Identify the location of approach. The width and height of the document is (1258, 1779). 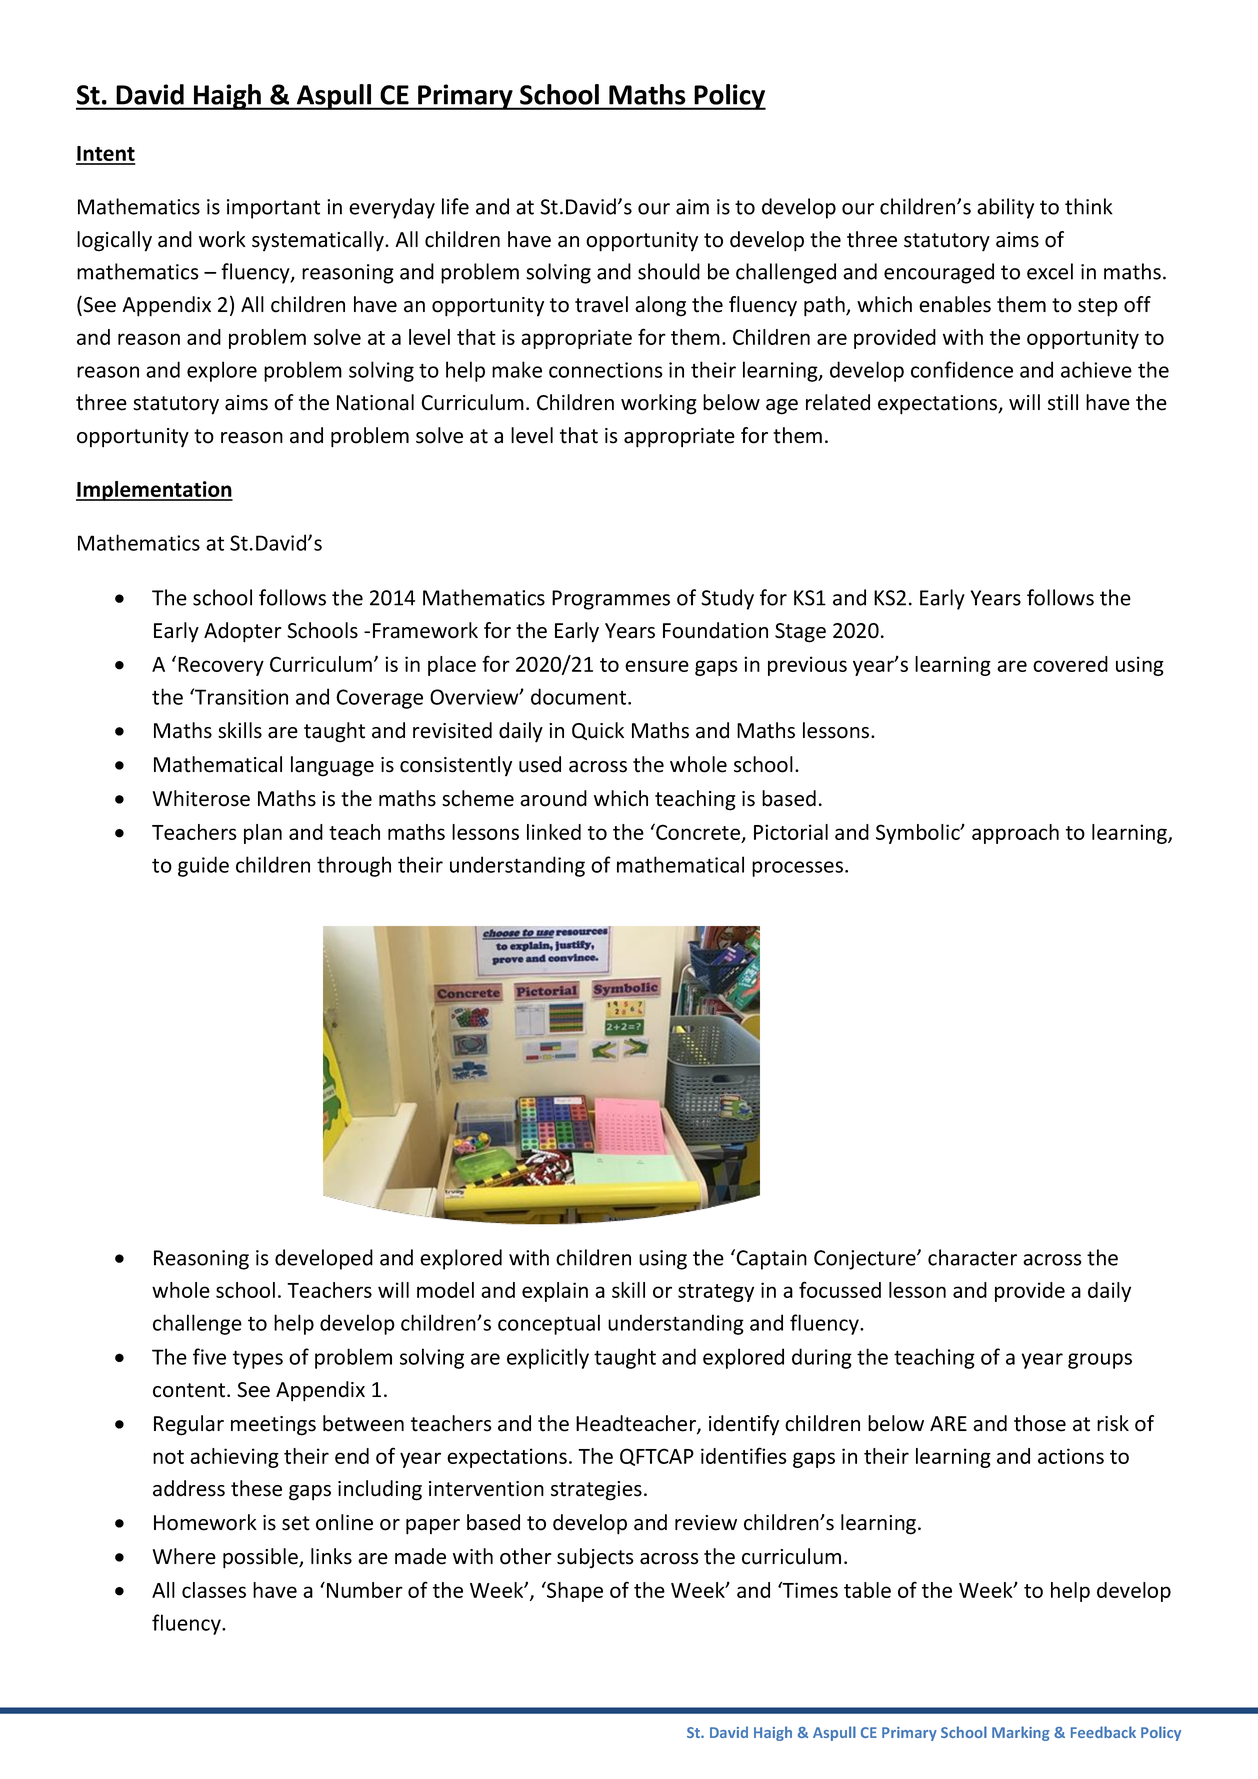
(1015, 834).
